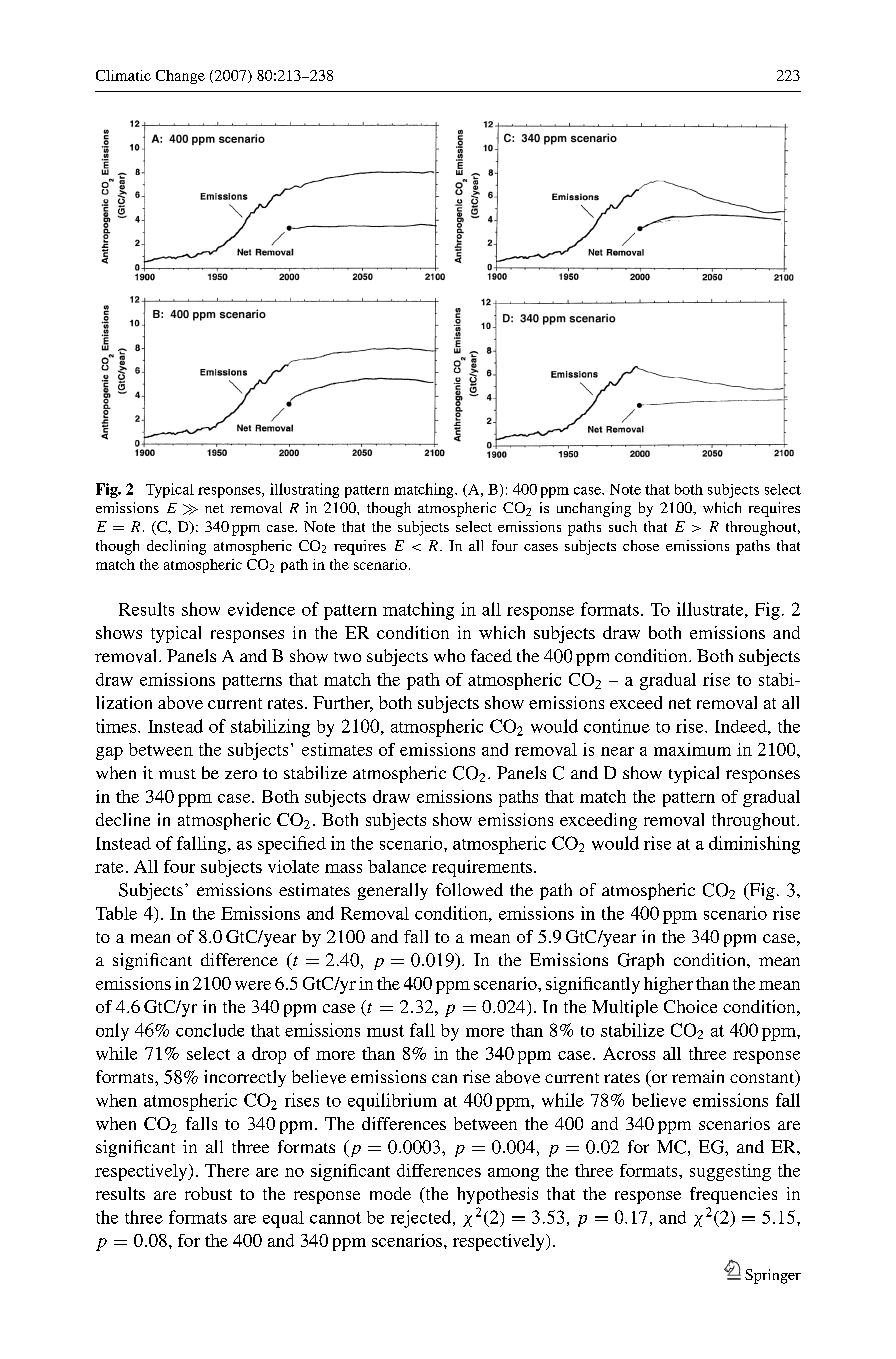 This page has width=896, height=1359. Describe the element at coordinates (594, 509) in the page. I see `unchanging` at that location.
